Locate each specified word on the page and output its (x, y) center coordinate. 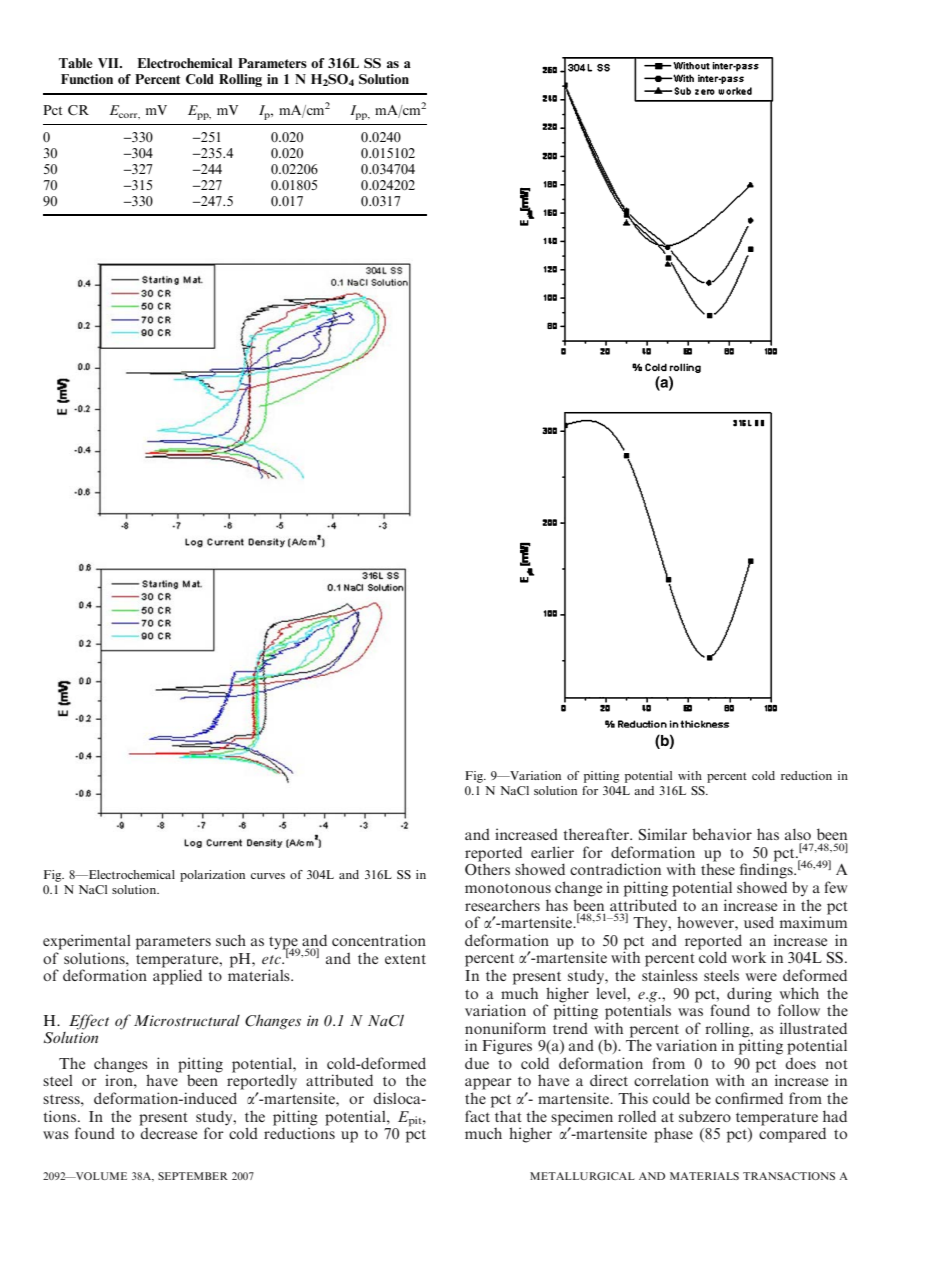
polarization (212, 876)
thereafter (597, 834)
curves (268, 876)
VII (109, 63)
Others (487, 869)
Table (76, 63)
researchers (502, 905)
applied (177, 976)
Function (87, 79)
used (759, 922)
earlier (552, 852)
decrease (168, 1132)
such (231, 940)
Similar (663, 834)
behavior (722, 834)
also (798, 834)
